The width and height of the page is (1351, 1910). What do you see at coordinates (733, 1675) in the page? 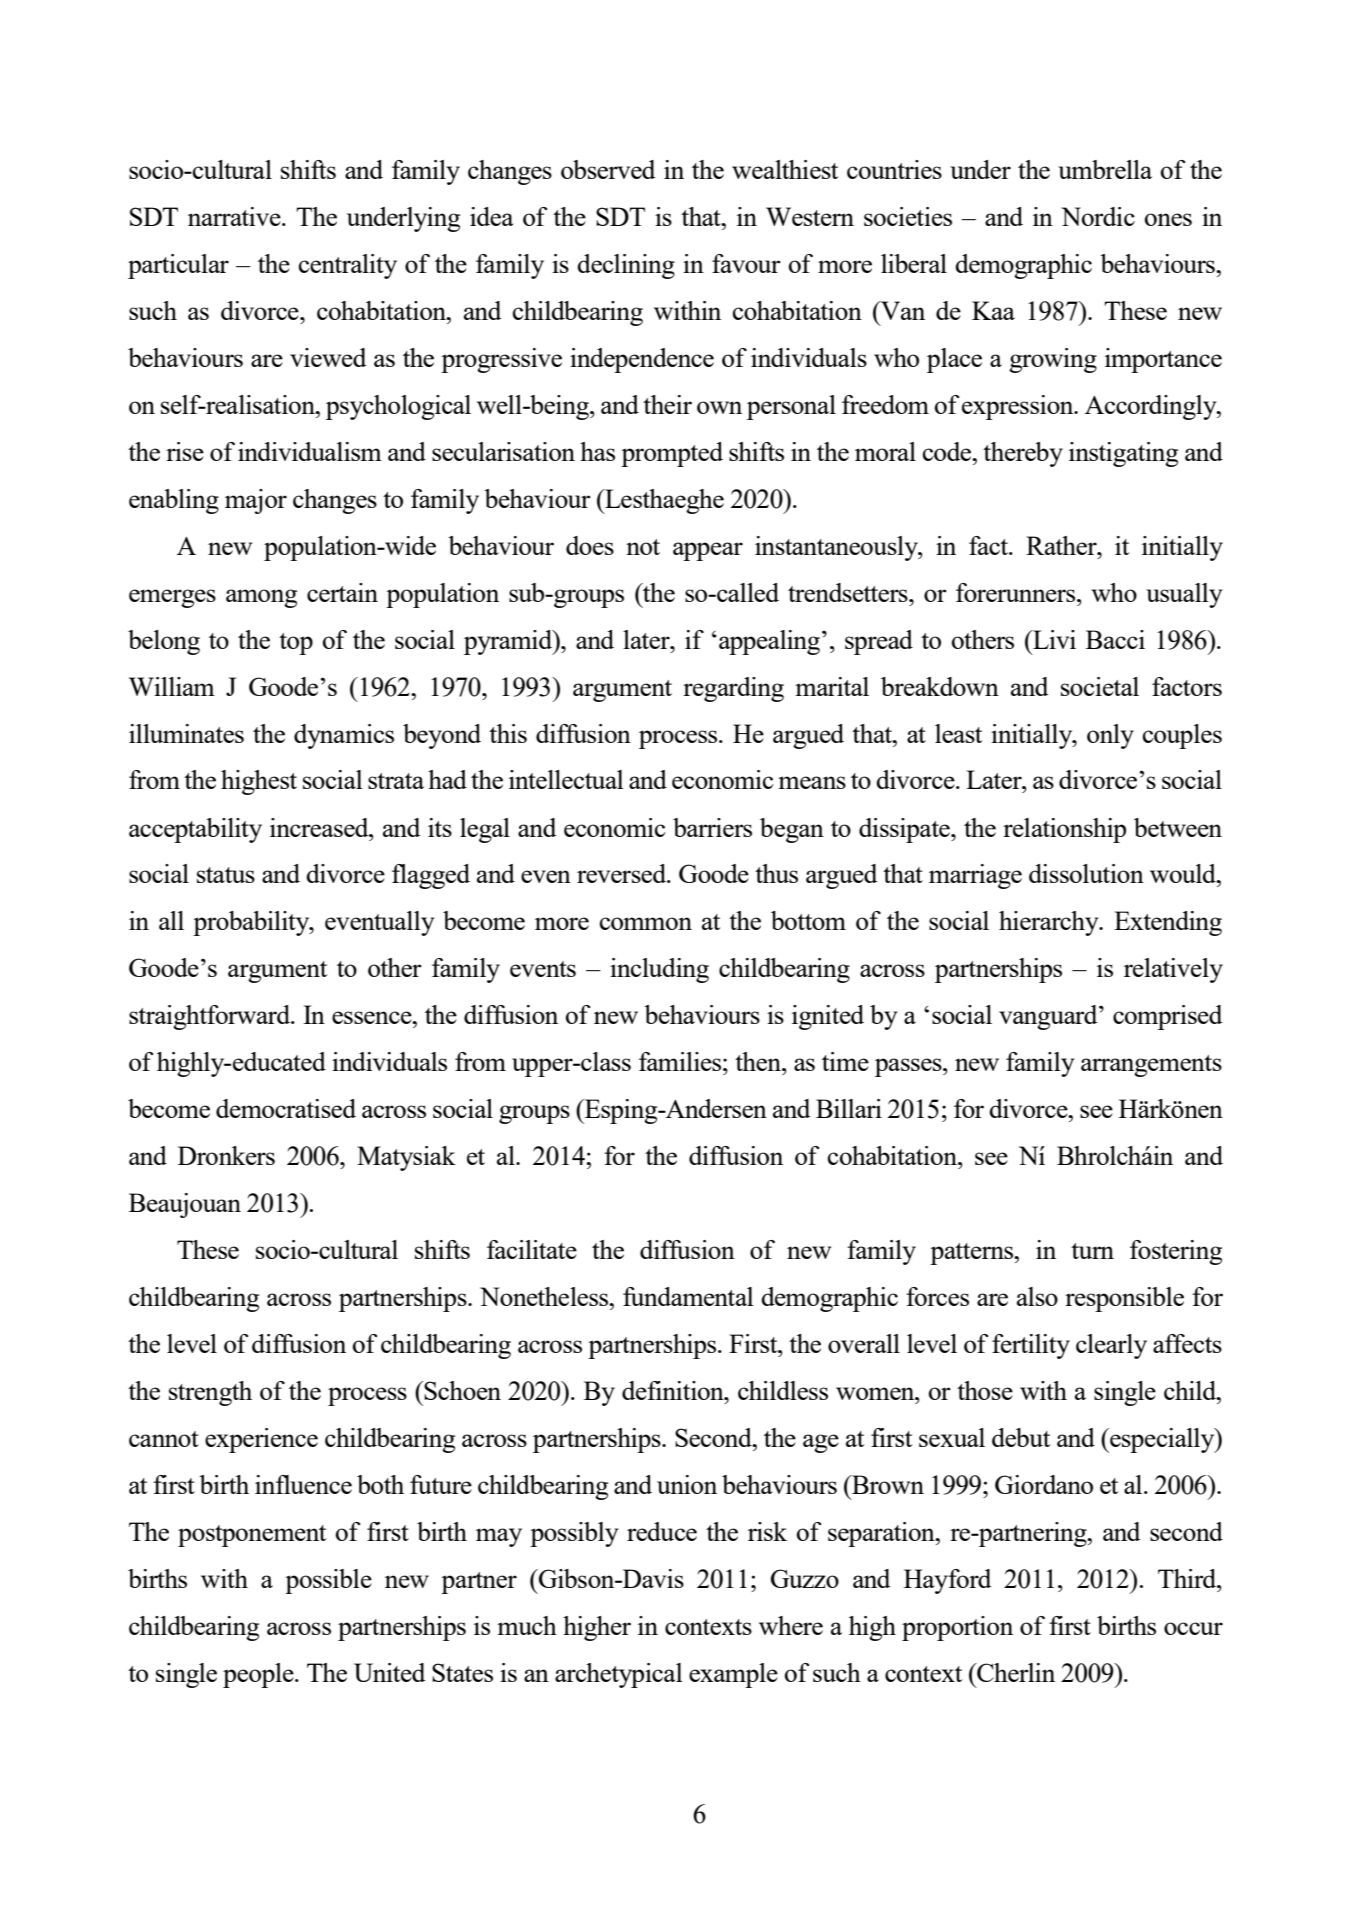
I see `example` at bounding box center [733, 1675].
